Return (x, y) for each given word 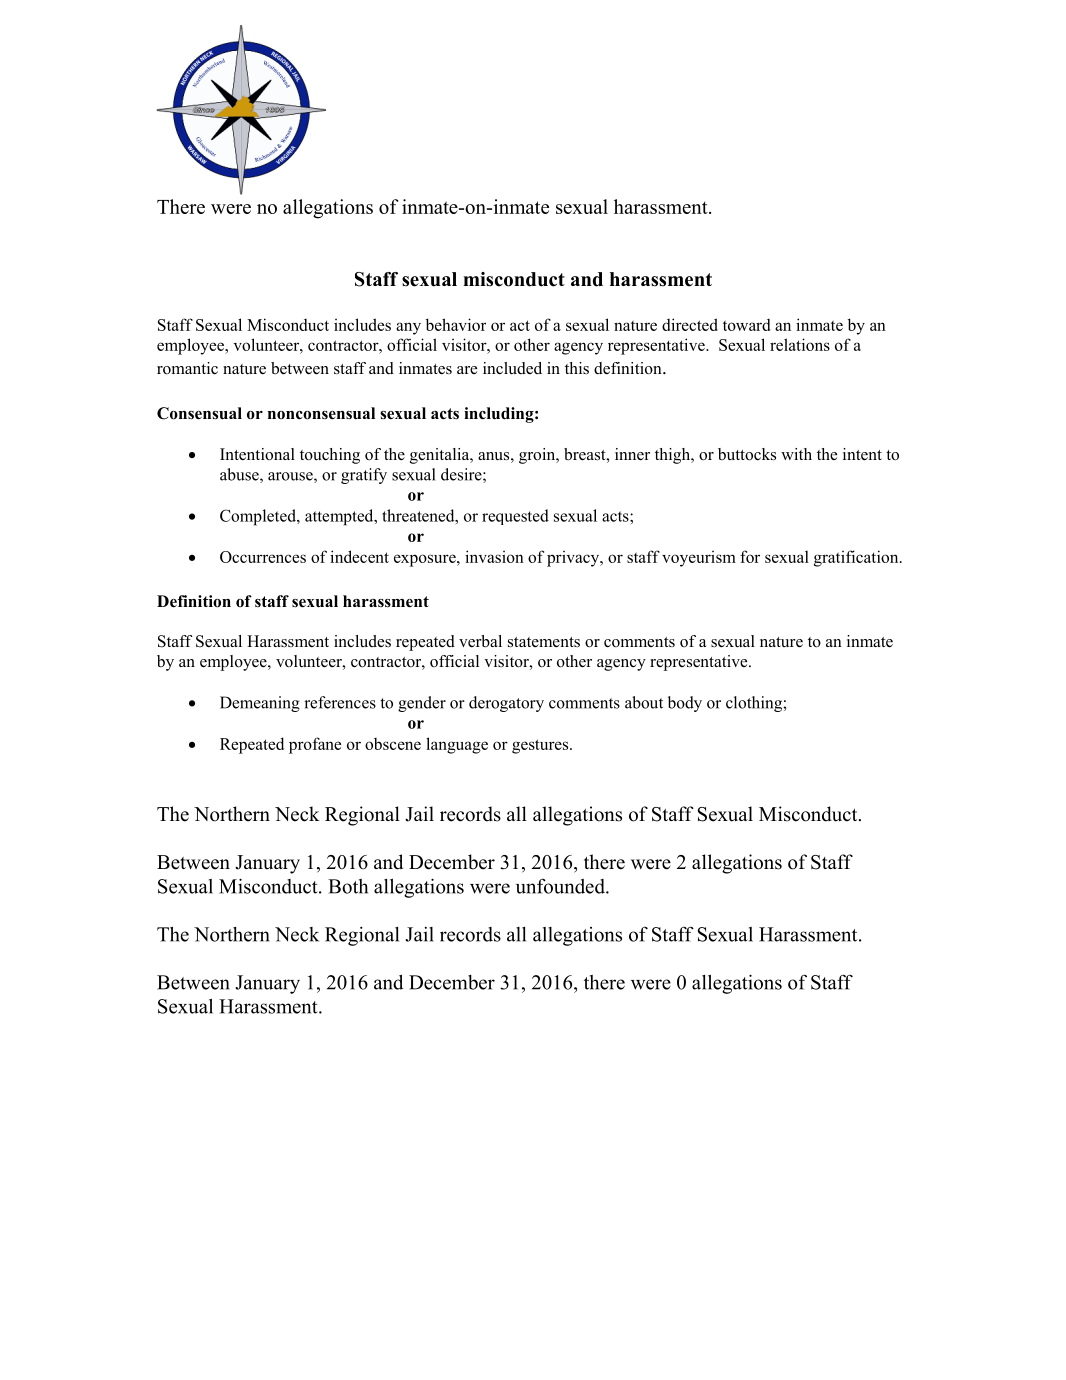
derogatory (506, 704)
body (685, 704)
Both (348, 886)
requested (515, 517)
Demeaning (260, 704)
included (512, 368)
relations (800, 344)
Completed (259, 517)
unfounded (561, 886)
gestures (541, 746)
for (750, 556)
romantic (187, 368)
